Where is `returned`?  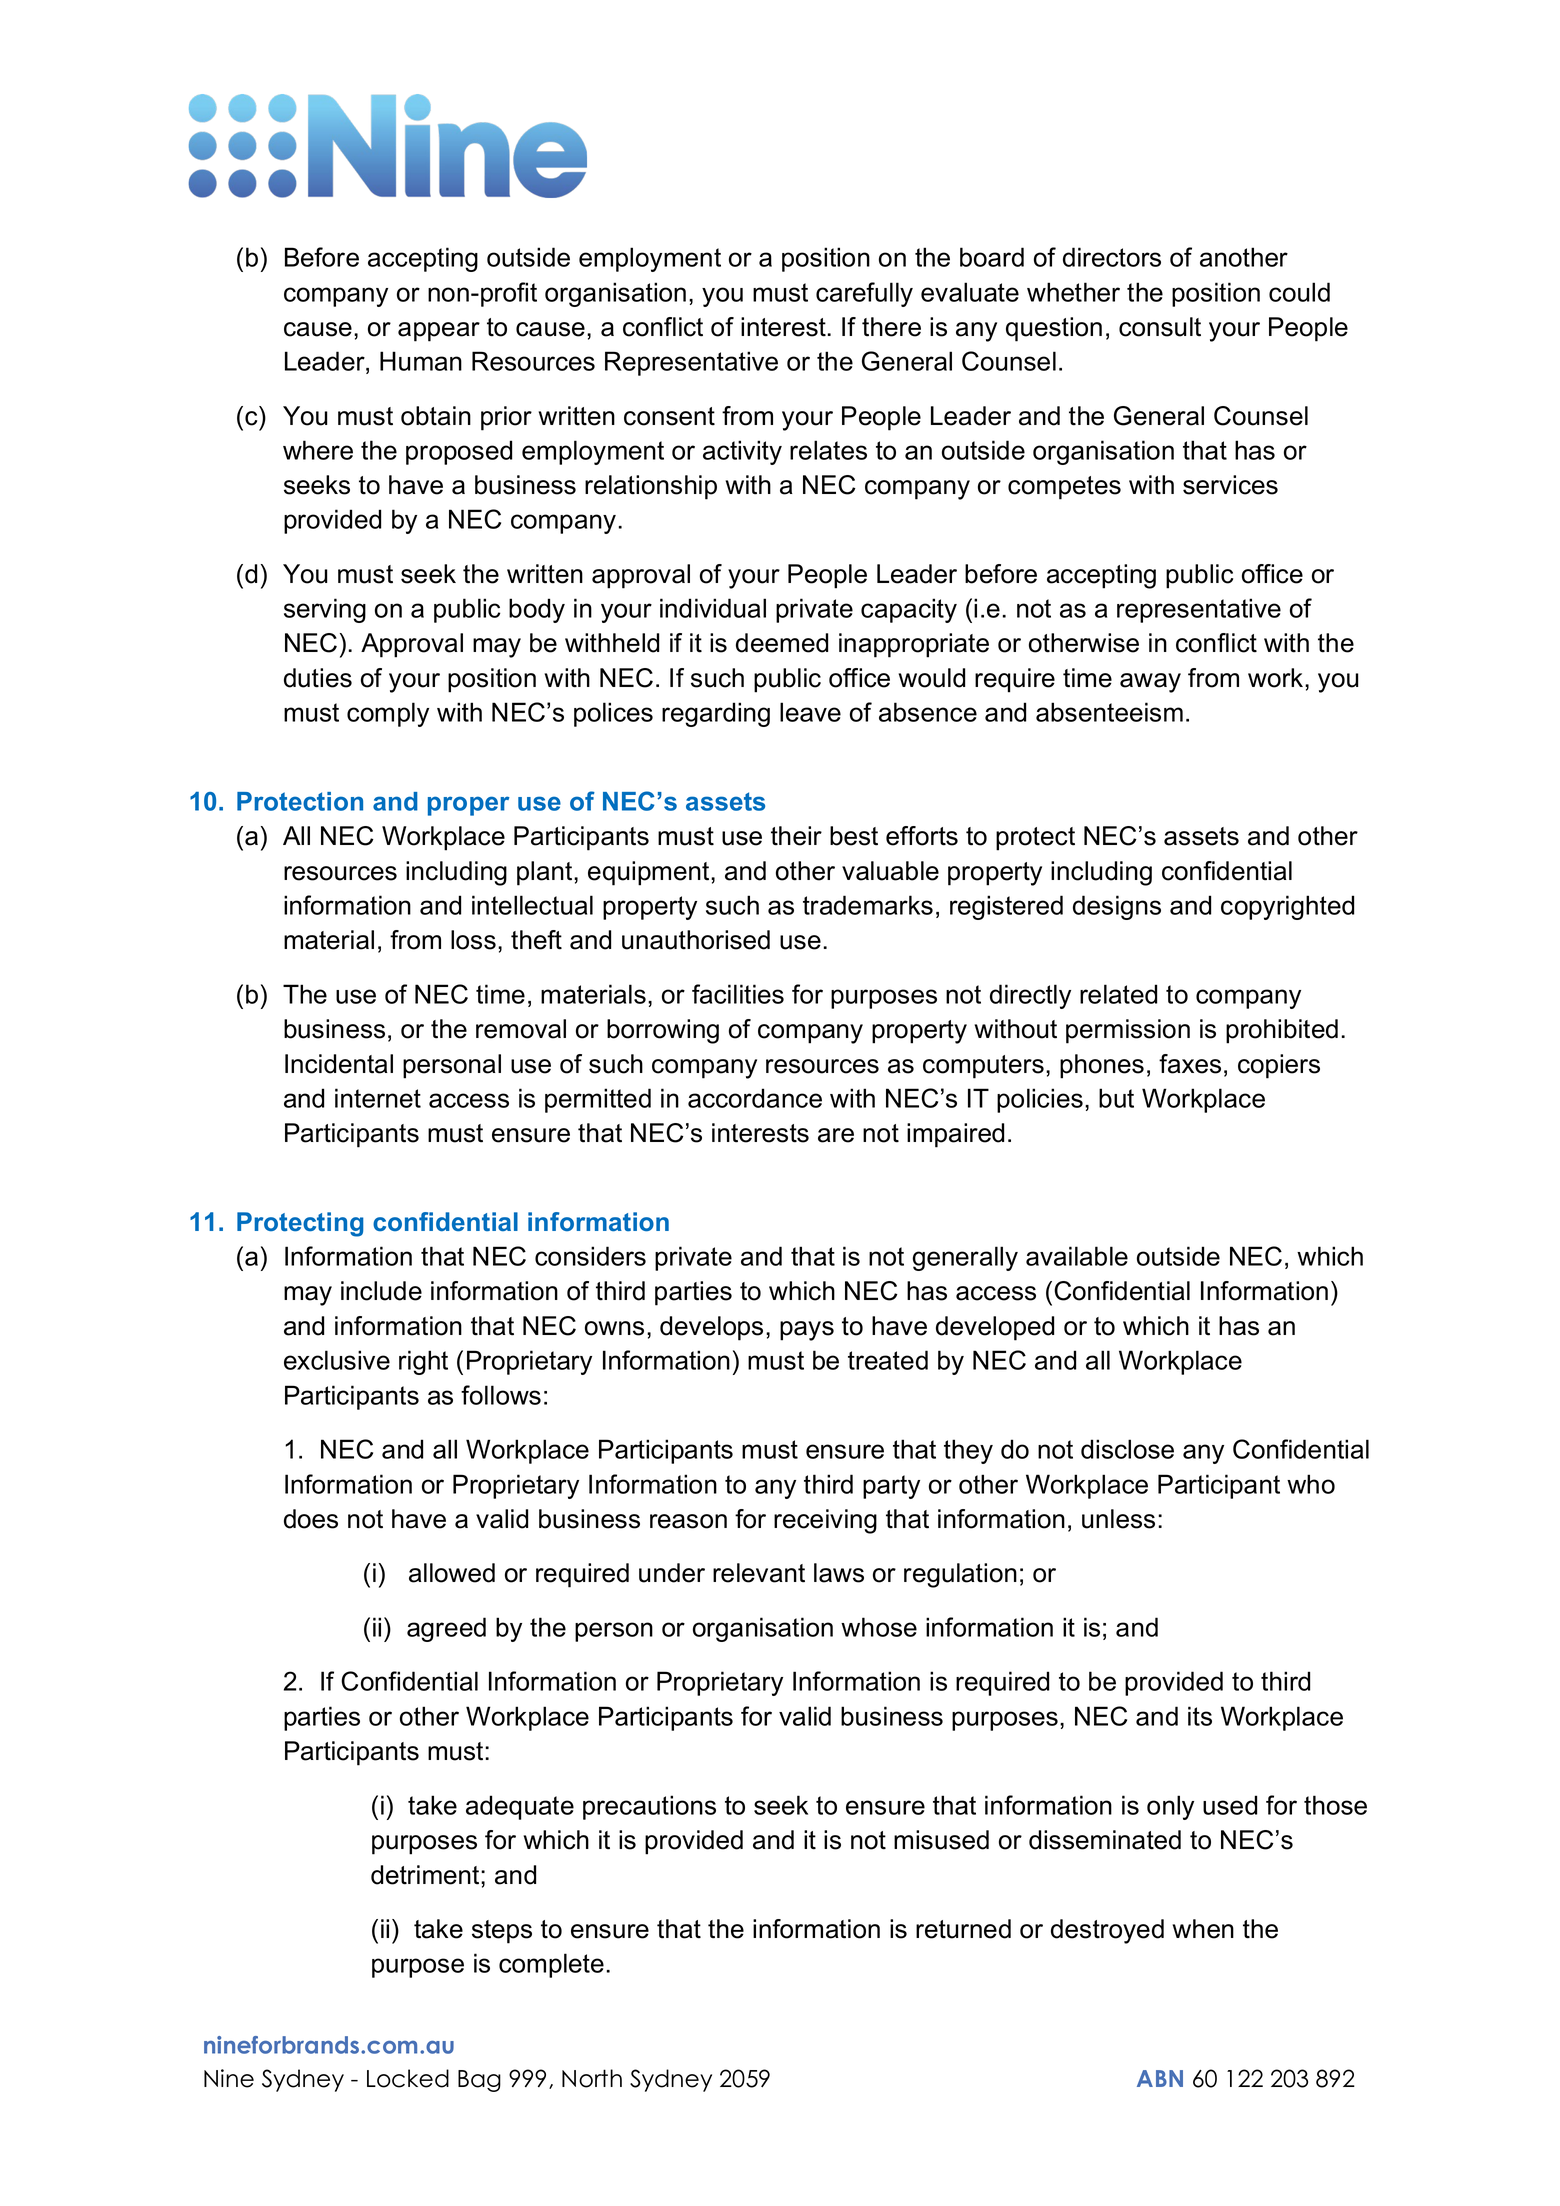 returned is located at coordinates (963, 1929).
